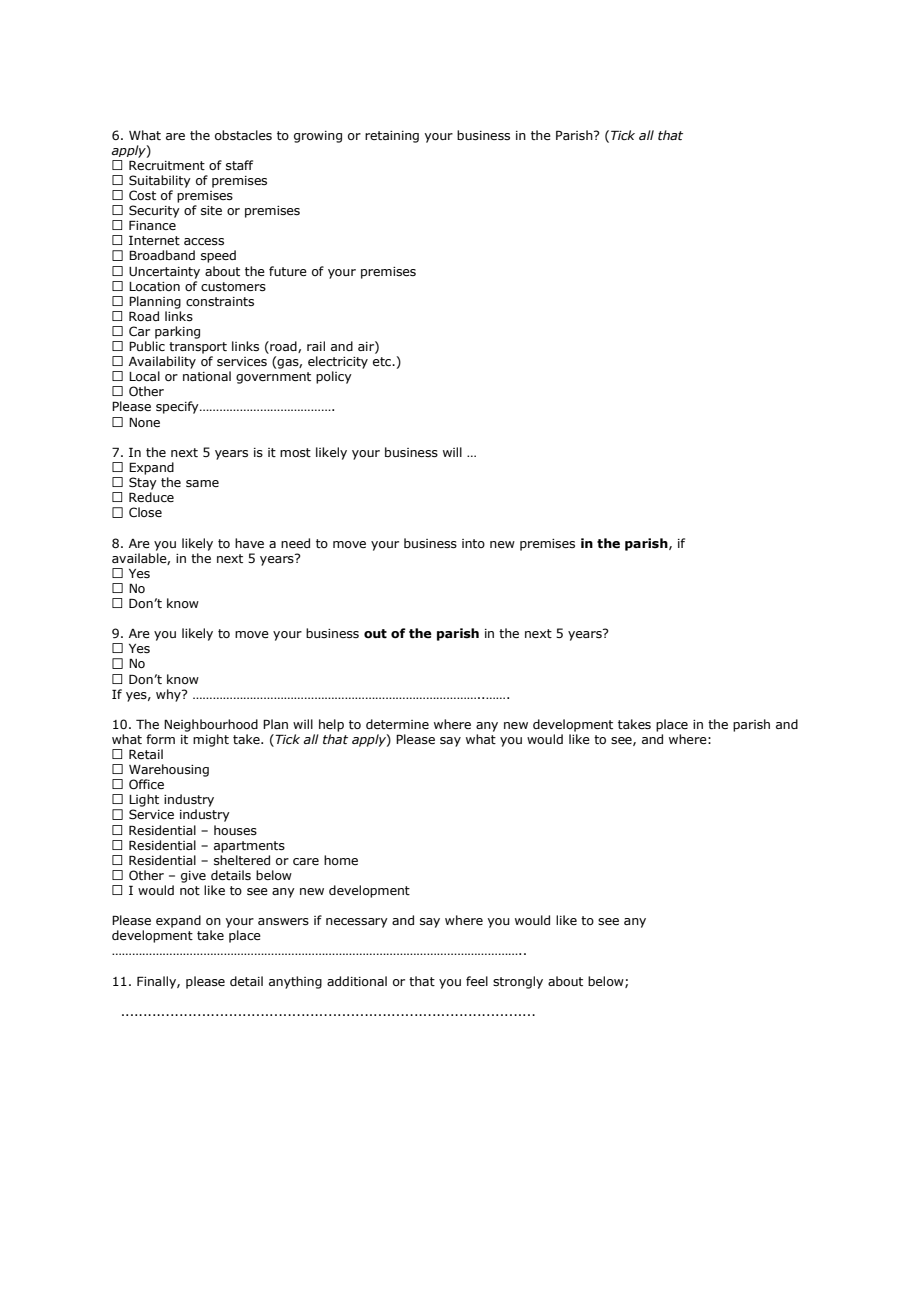  Describe the element at coordinates (473, 543) in the screenshot. I see `into` at that location.
